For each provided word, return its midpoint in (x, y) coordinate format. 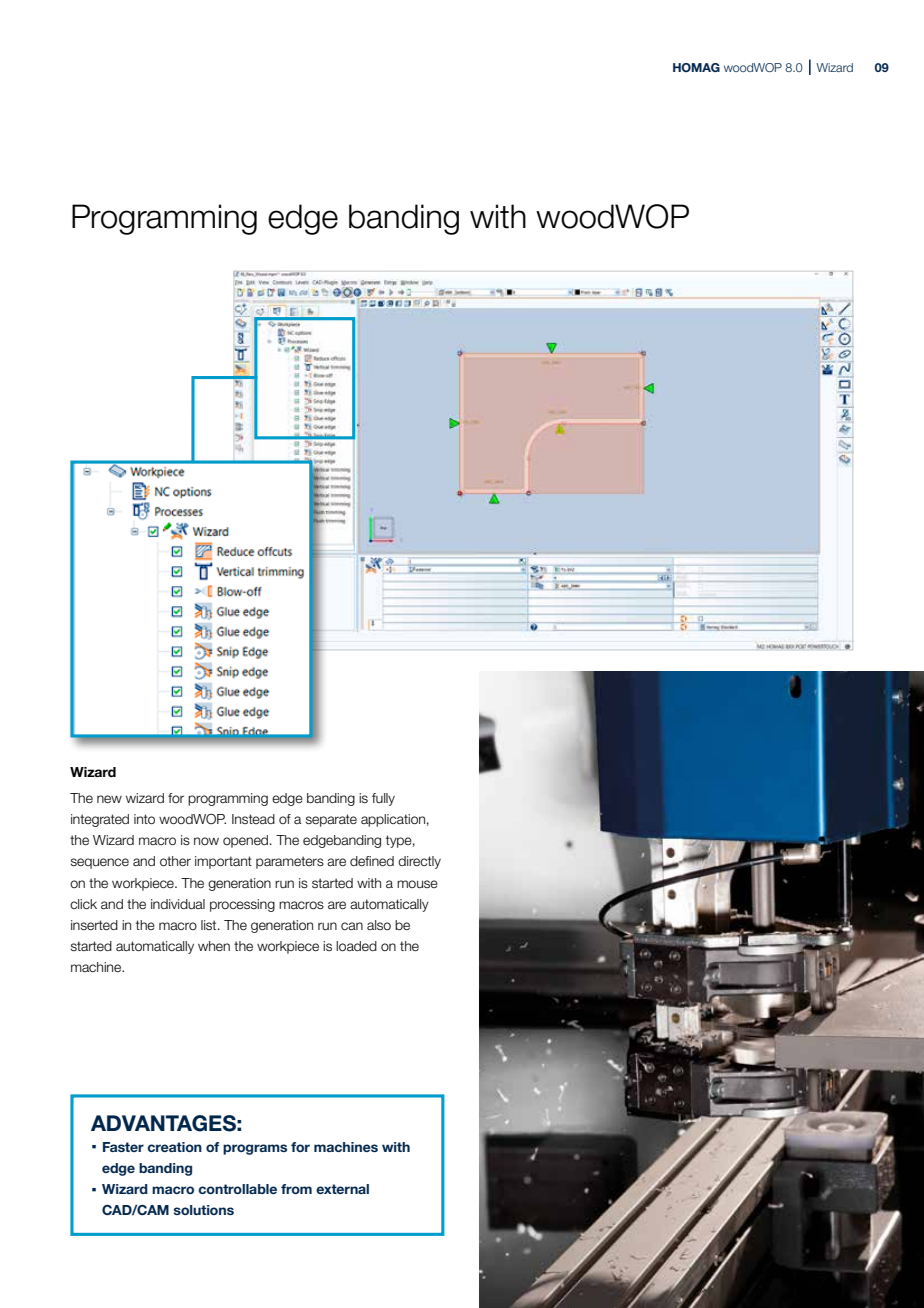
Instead (253, 819)
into (144, 819)
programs (255, 1149)
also (379, 925)
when (214, 946)
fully (383, 799)
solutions (204, 1210)
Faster (123, 1147)
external (342, 1189)
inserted (94, 925)
